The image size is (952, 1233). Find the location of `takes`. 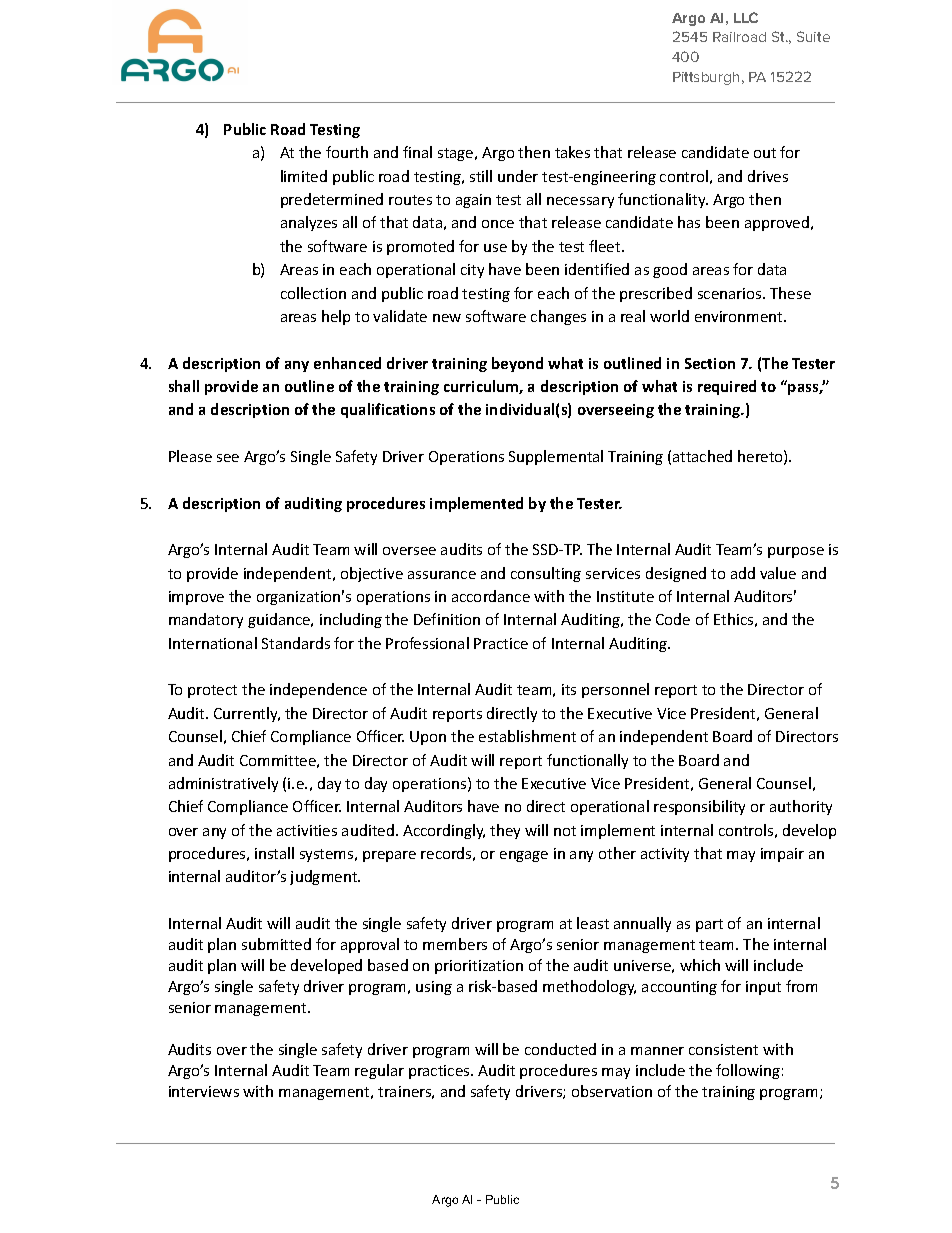

takes is located at coordinates (572, 152).
